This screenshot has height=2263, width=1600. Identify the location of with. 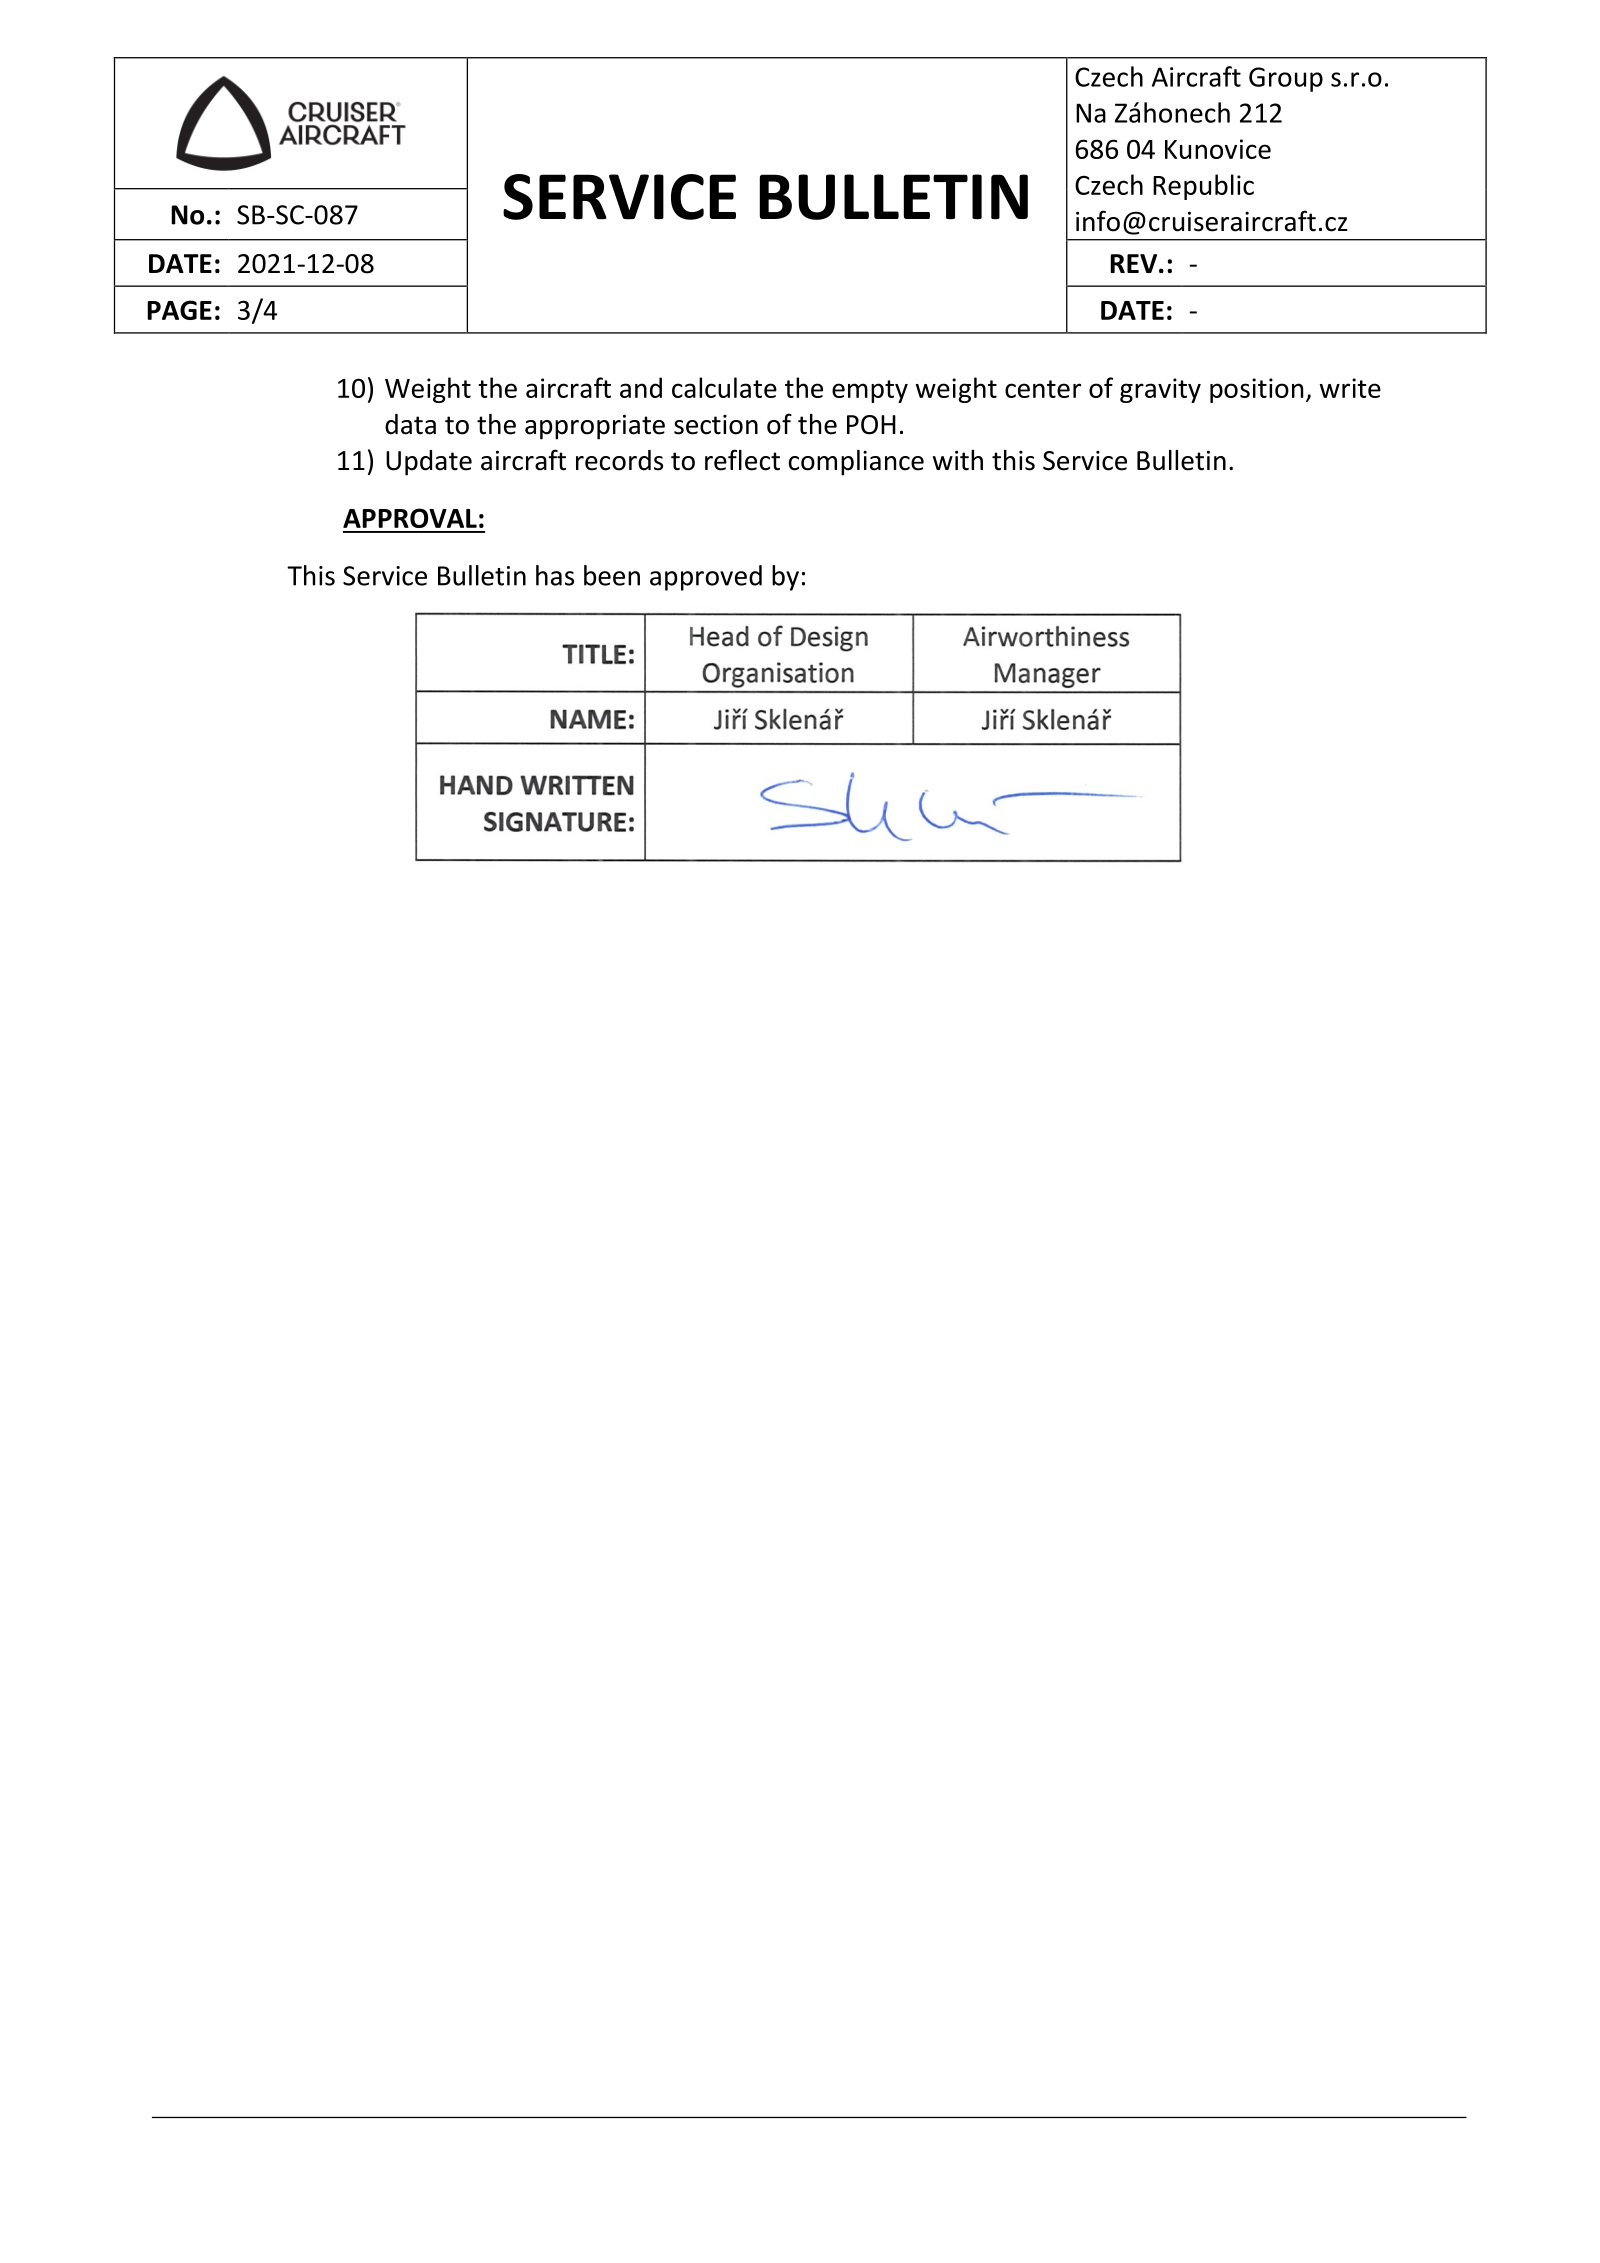
(958, 460).
